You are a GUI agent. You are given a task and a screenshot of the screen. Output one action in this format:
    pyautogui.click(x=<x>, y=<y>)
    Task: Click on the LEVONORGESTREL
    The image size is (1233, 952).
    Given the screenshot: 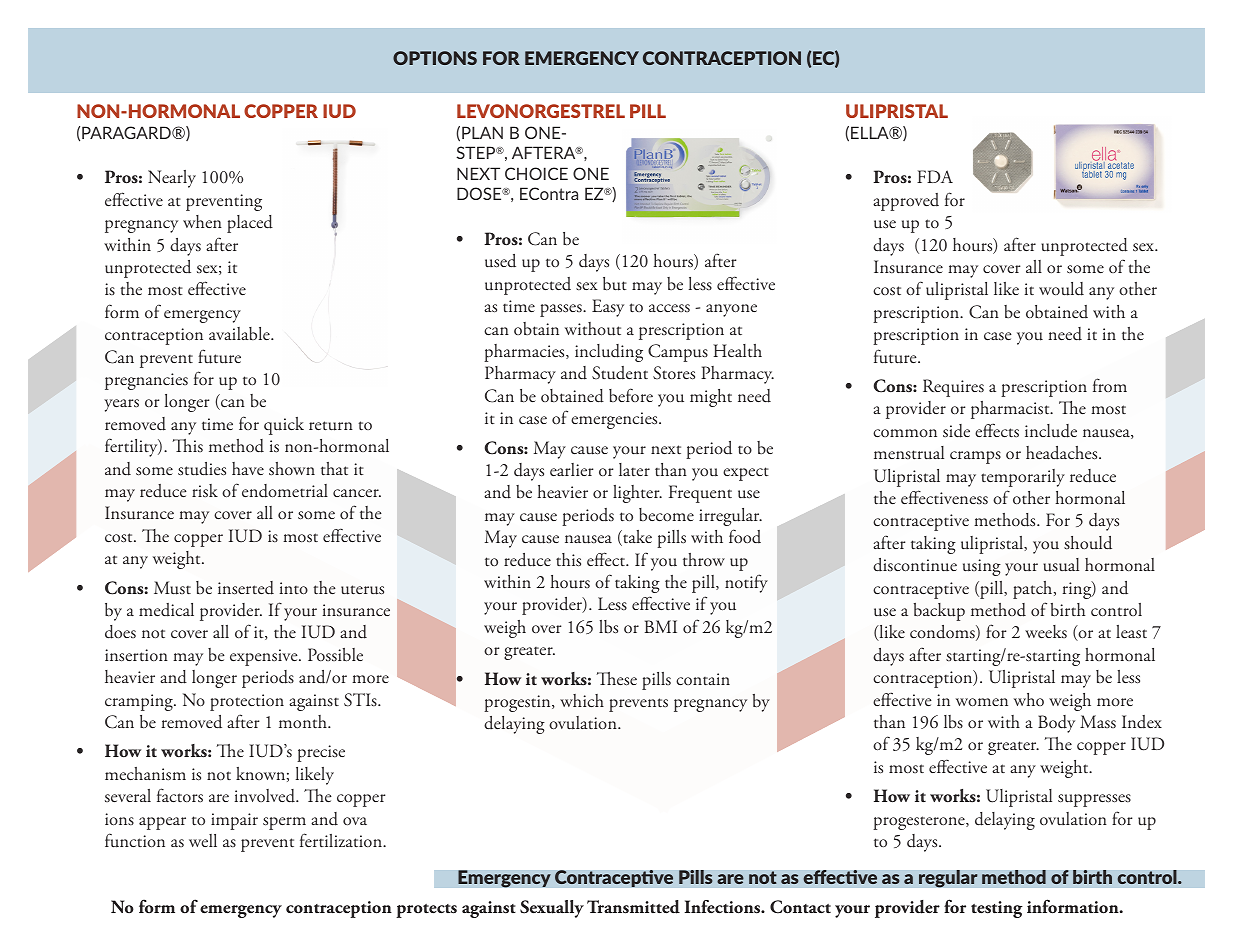 What is the action you would take?
    pyautogui.click(x=541, y=111)
